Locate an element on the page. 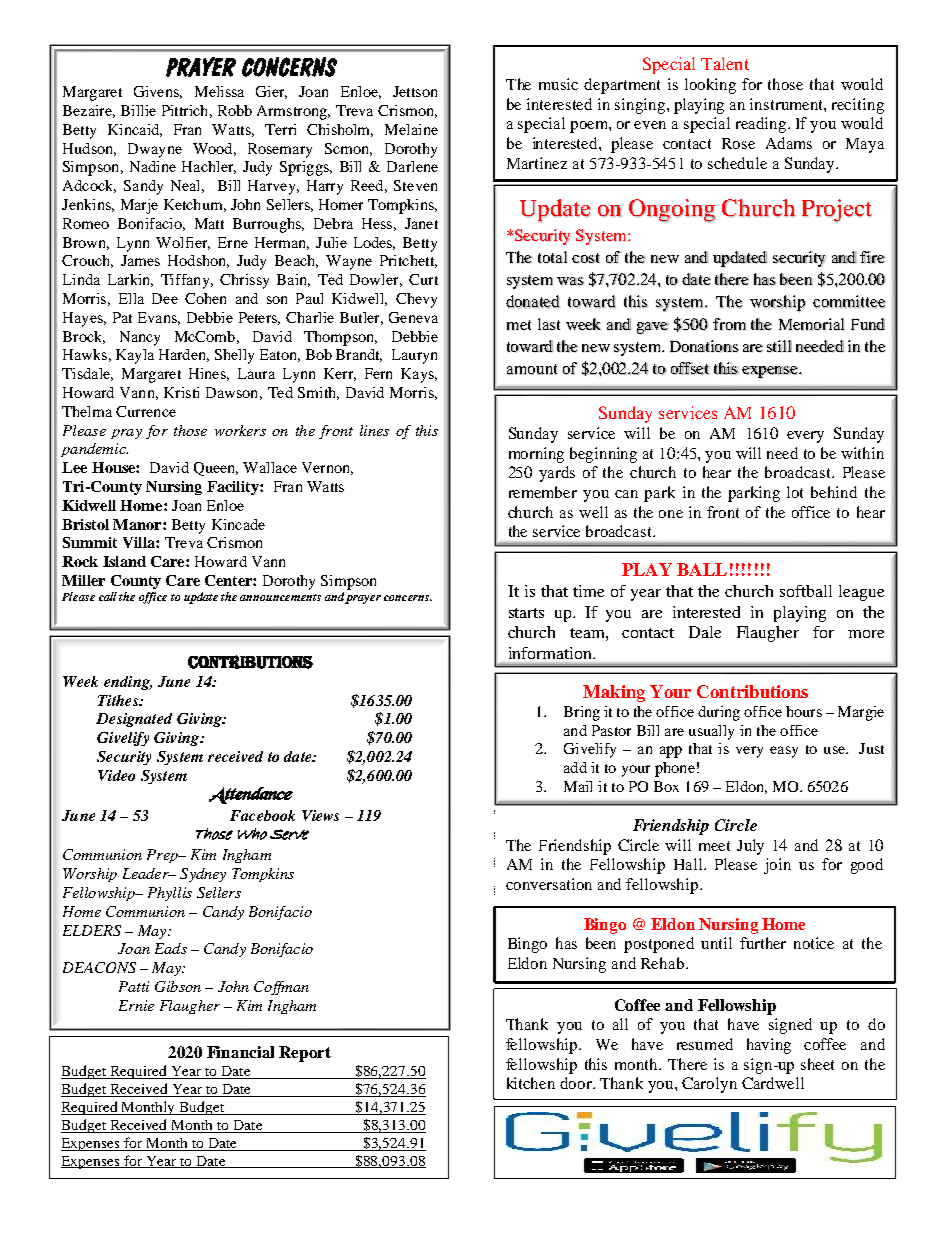  Queen is located at coordinates (216, 469).
